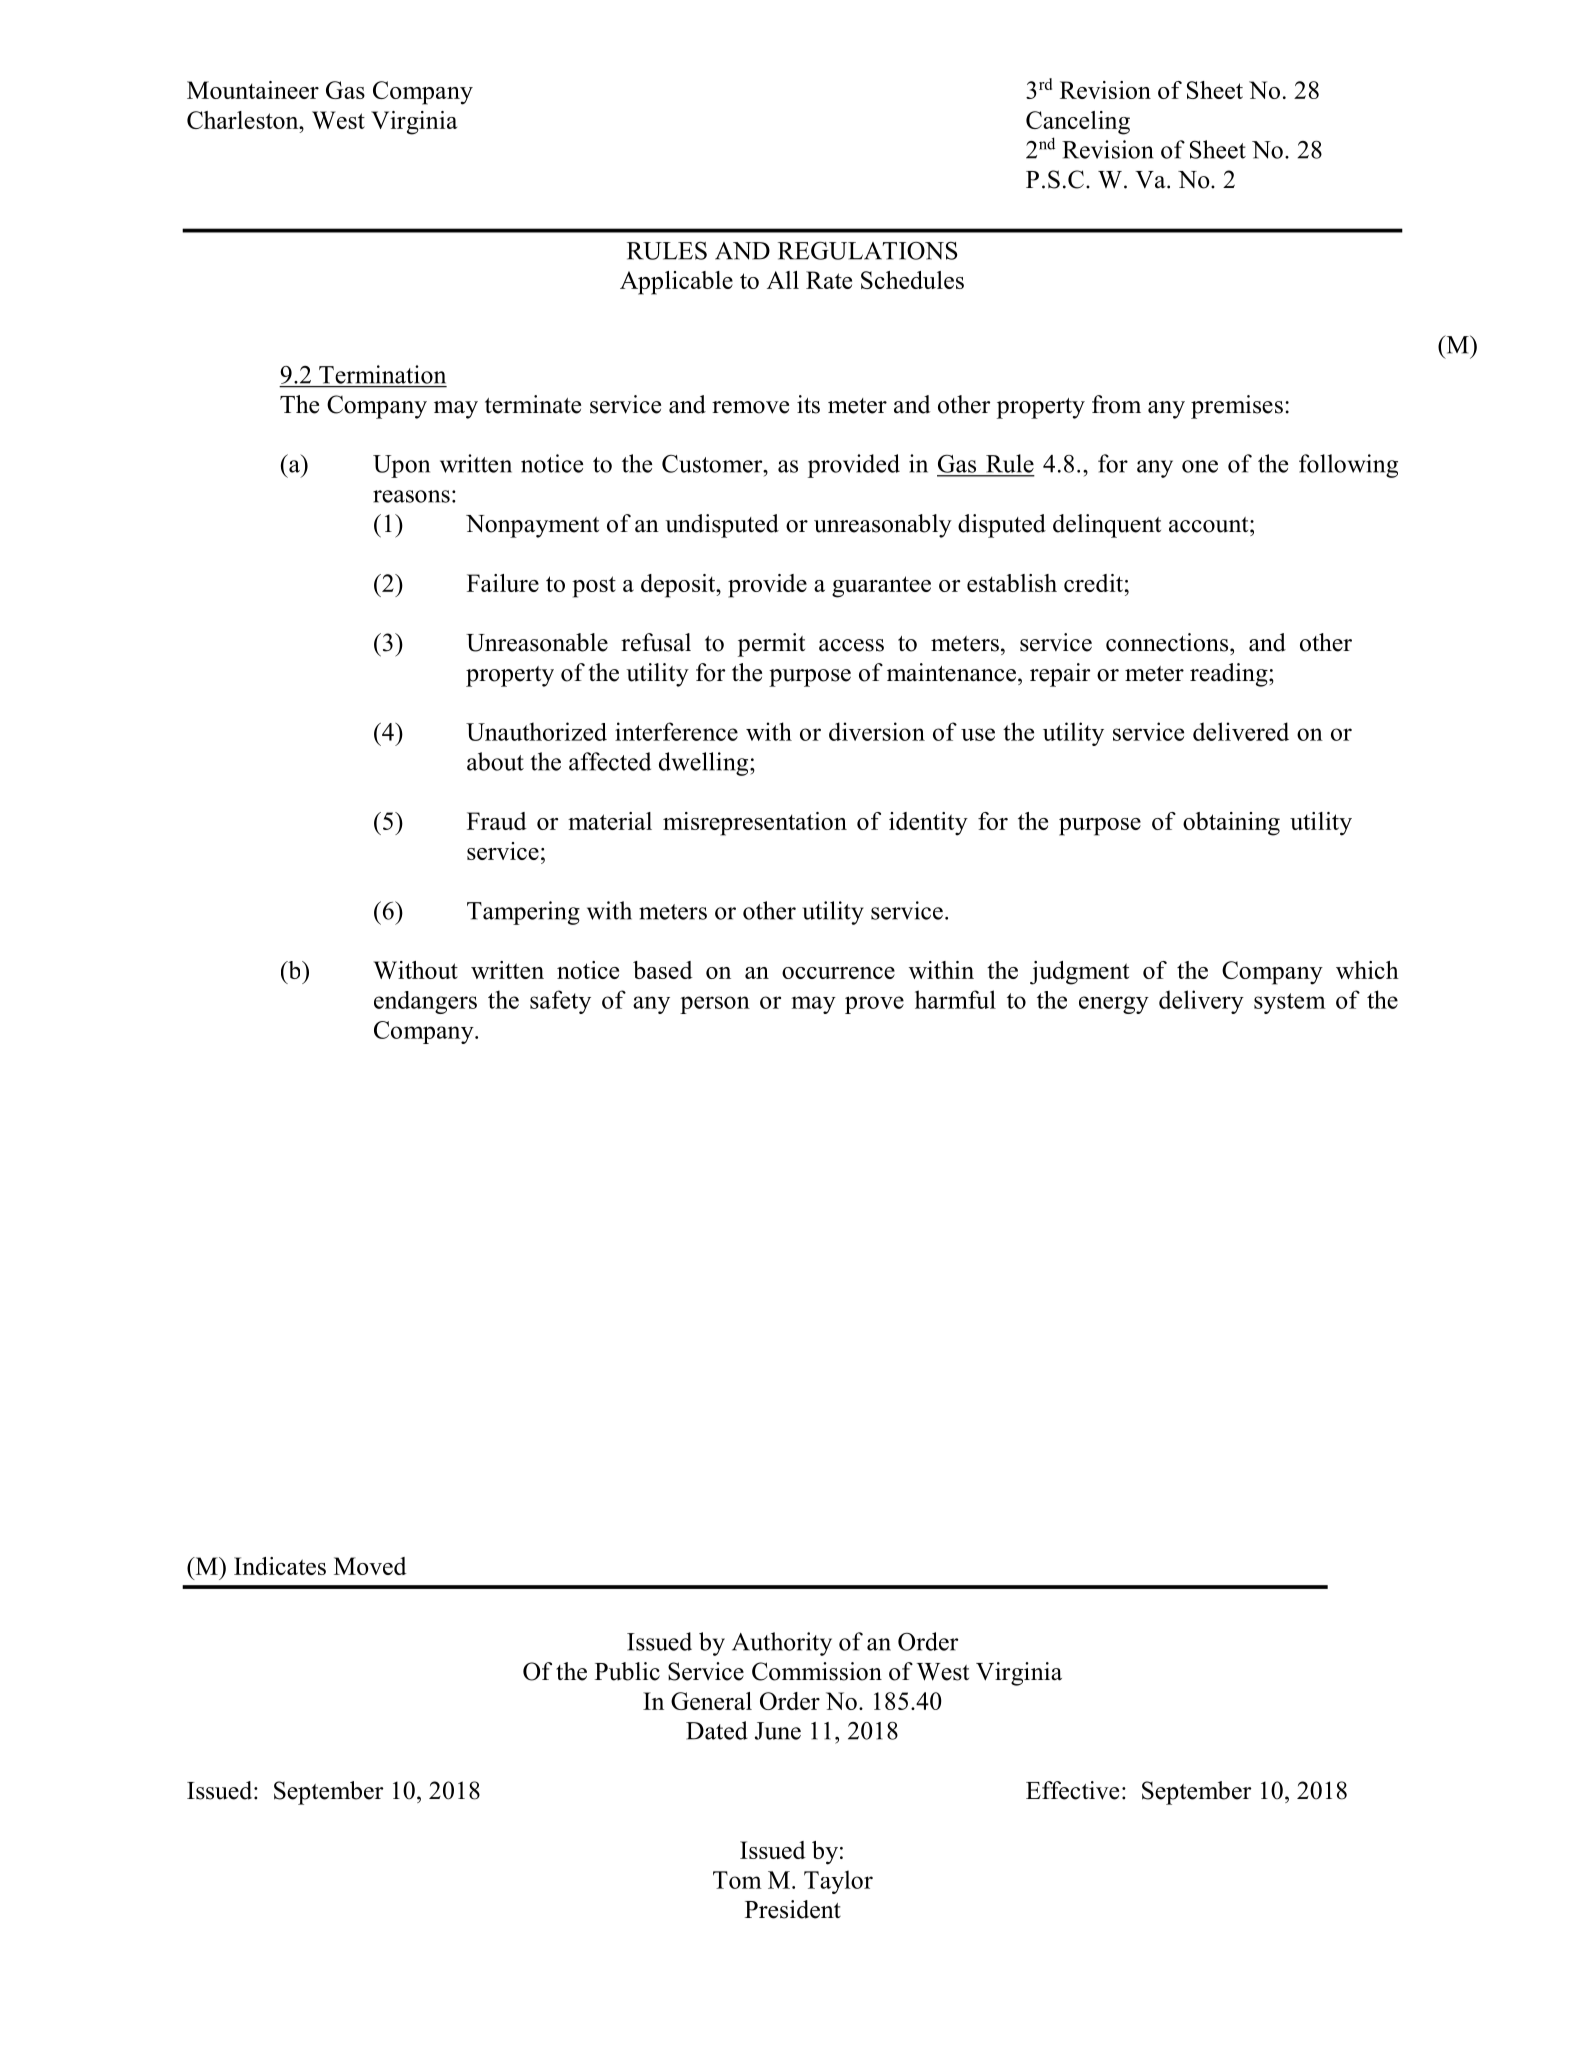  What do you see at coordinates (867, 251) in the document?
I see `REGULATIONS` at bounding box center [867, 251].
